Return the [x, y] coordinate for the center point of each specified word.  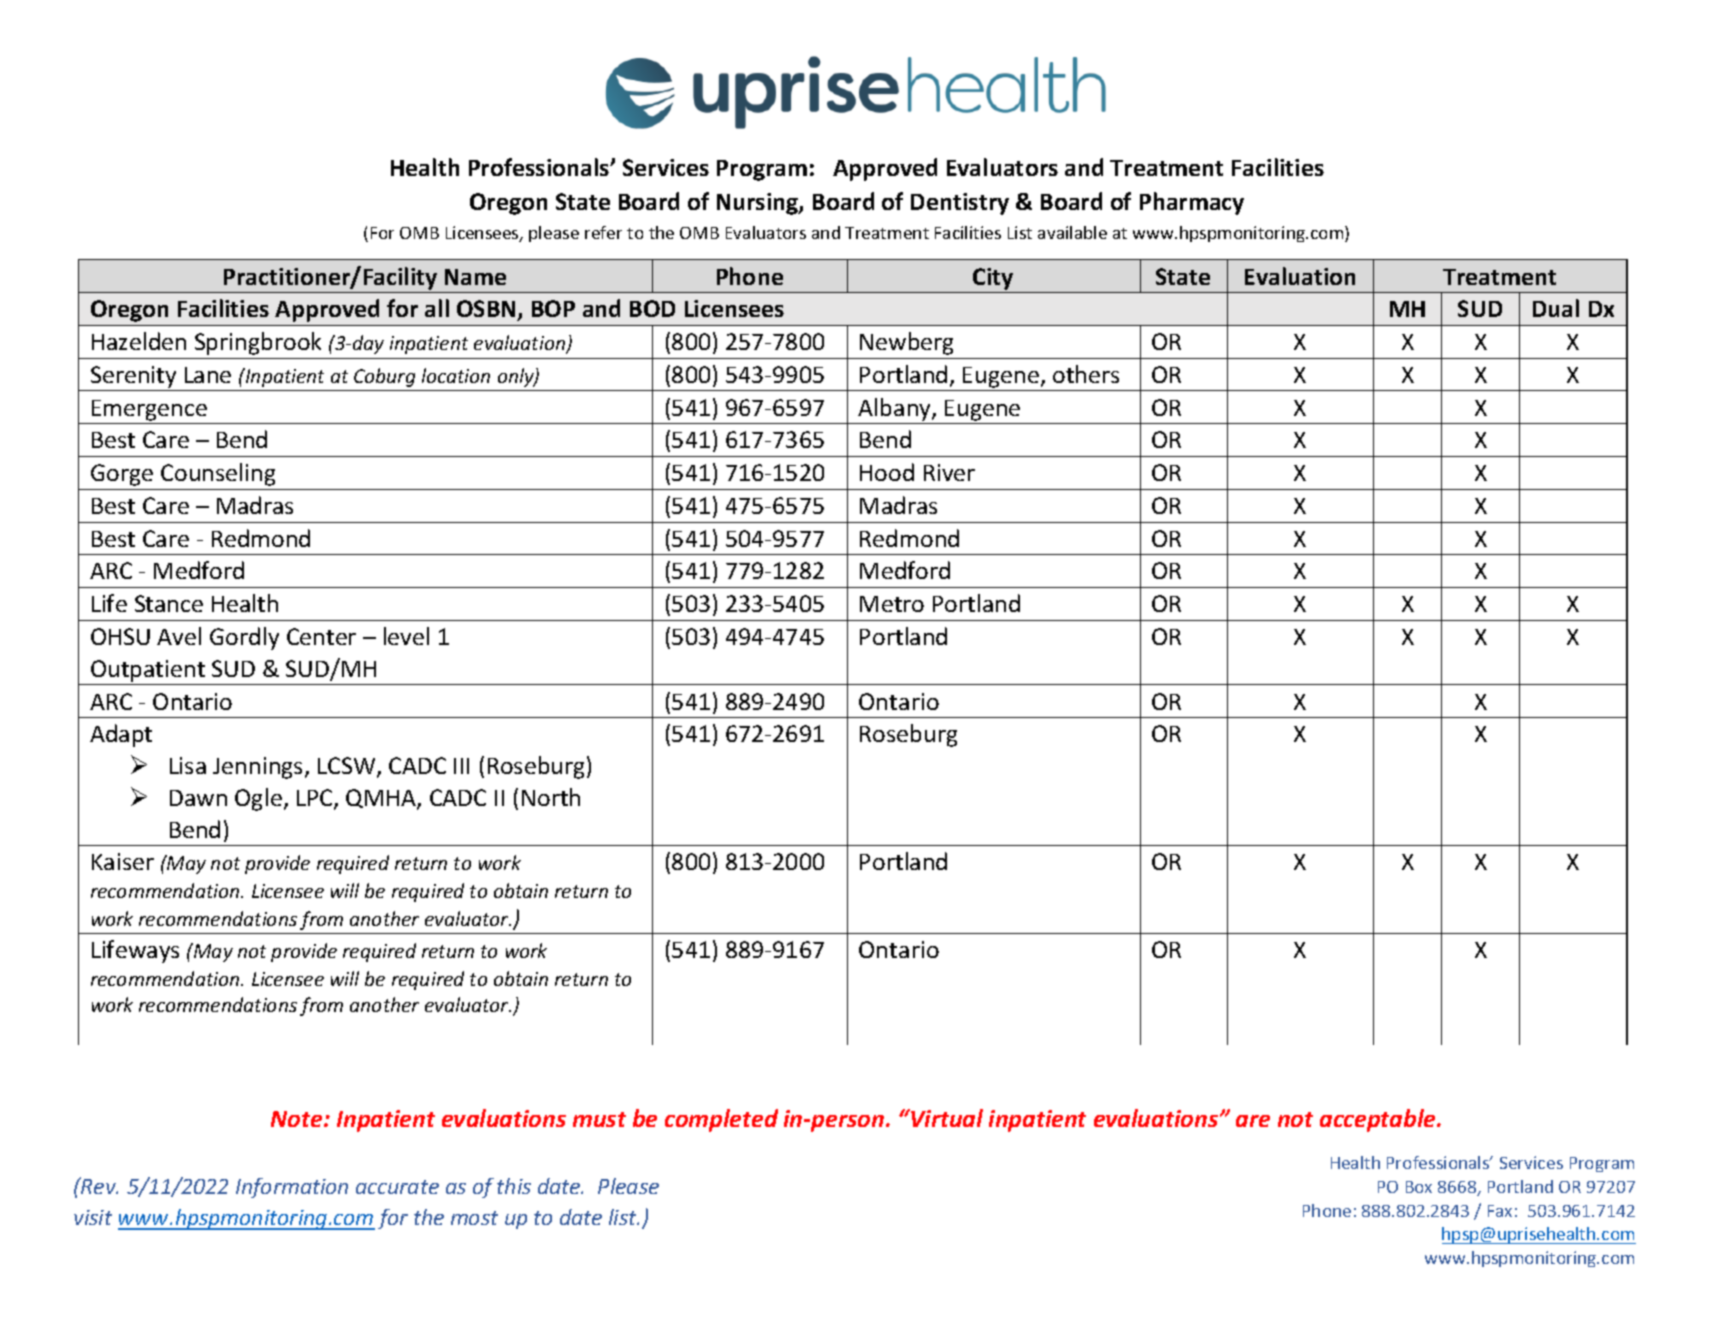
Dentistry [960, 204]
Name [475, 277]
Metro [892, 604]
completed [721, 1120]
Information [292, 1188]
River [949, 472]
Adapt [121, 735]
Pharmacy [1192, 203]
